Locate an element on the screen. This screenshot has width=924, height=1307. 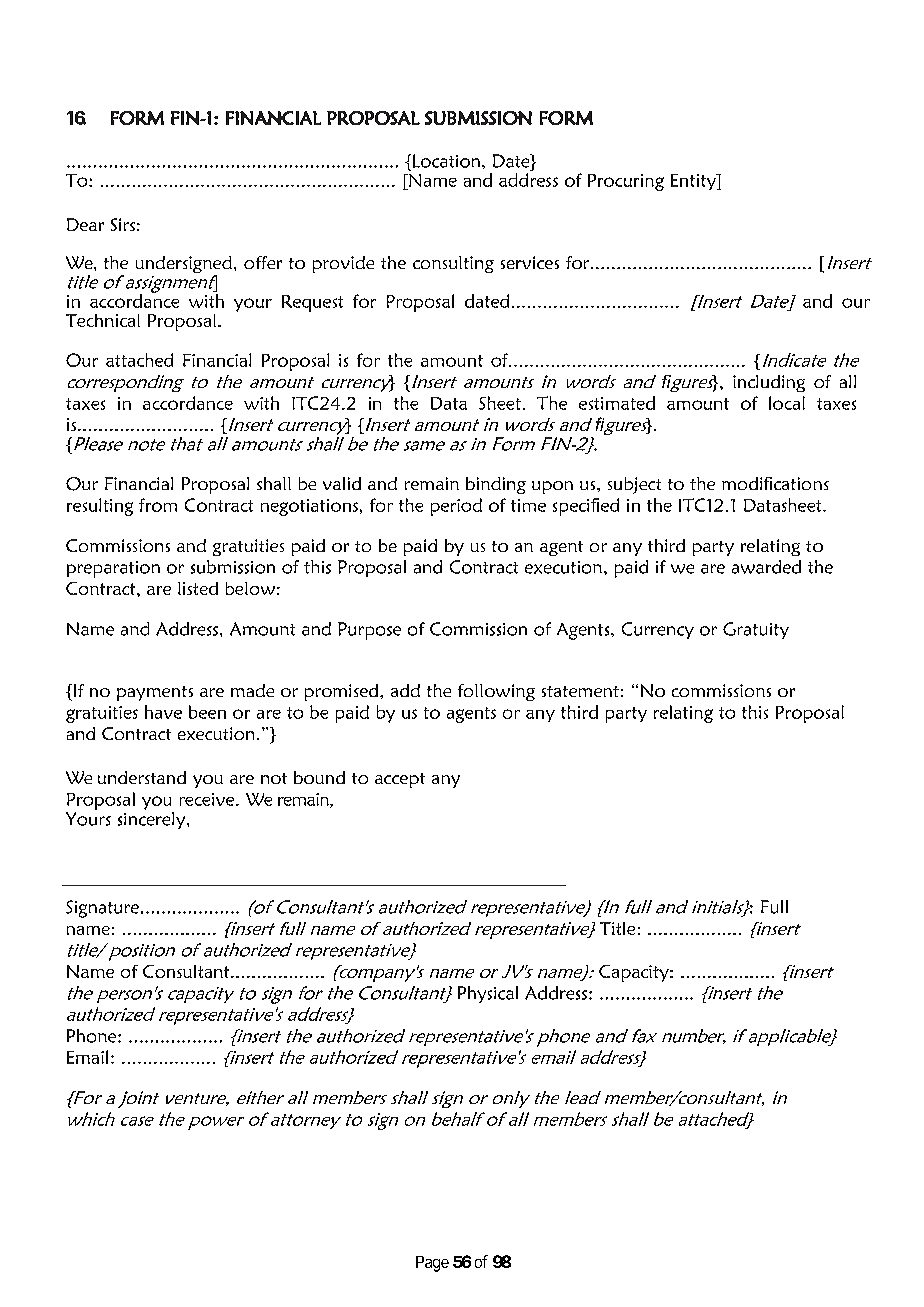
sincerely is located at coordinates (153, 820).
